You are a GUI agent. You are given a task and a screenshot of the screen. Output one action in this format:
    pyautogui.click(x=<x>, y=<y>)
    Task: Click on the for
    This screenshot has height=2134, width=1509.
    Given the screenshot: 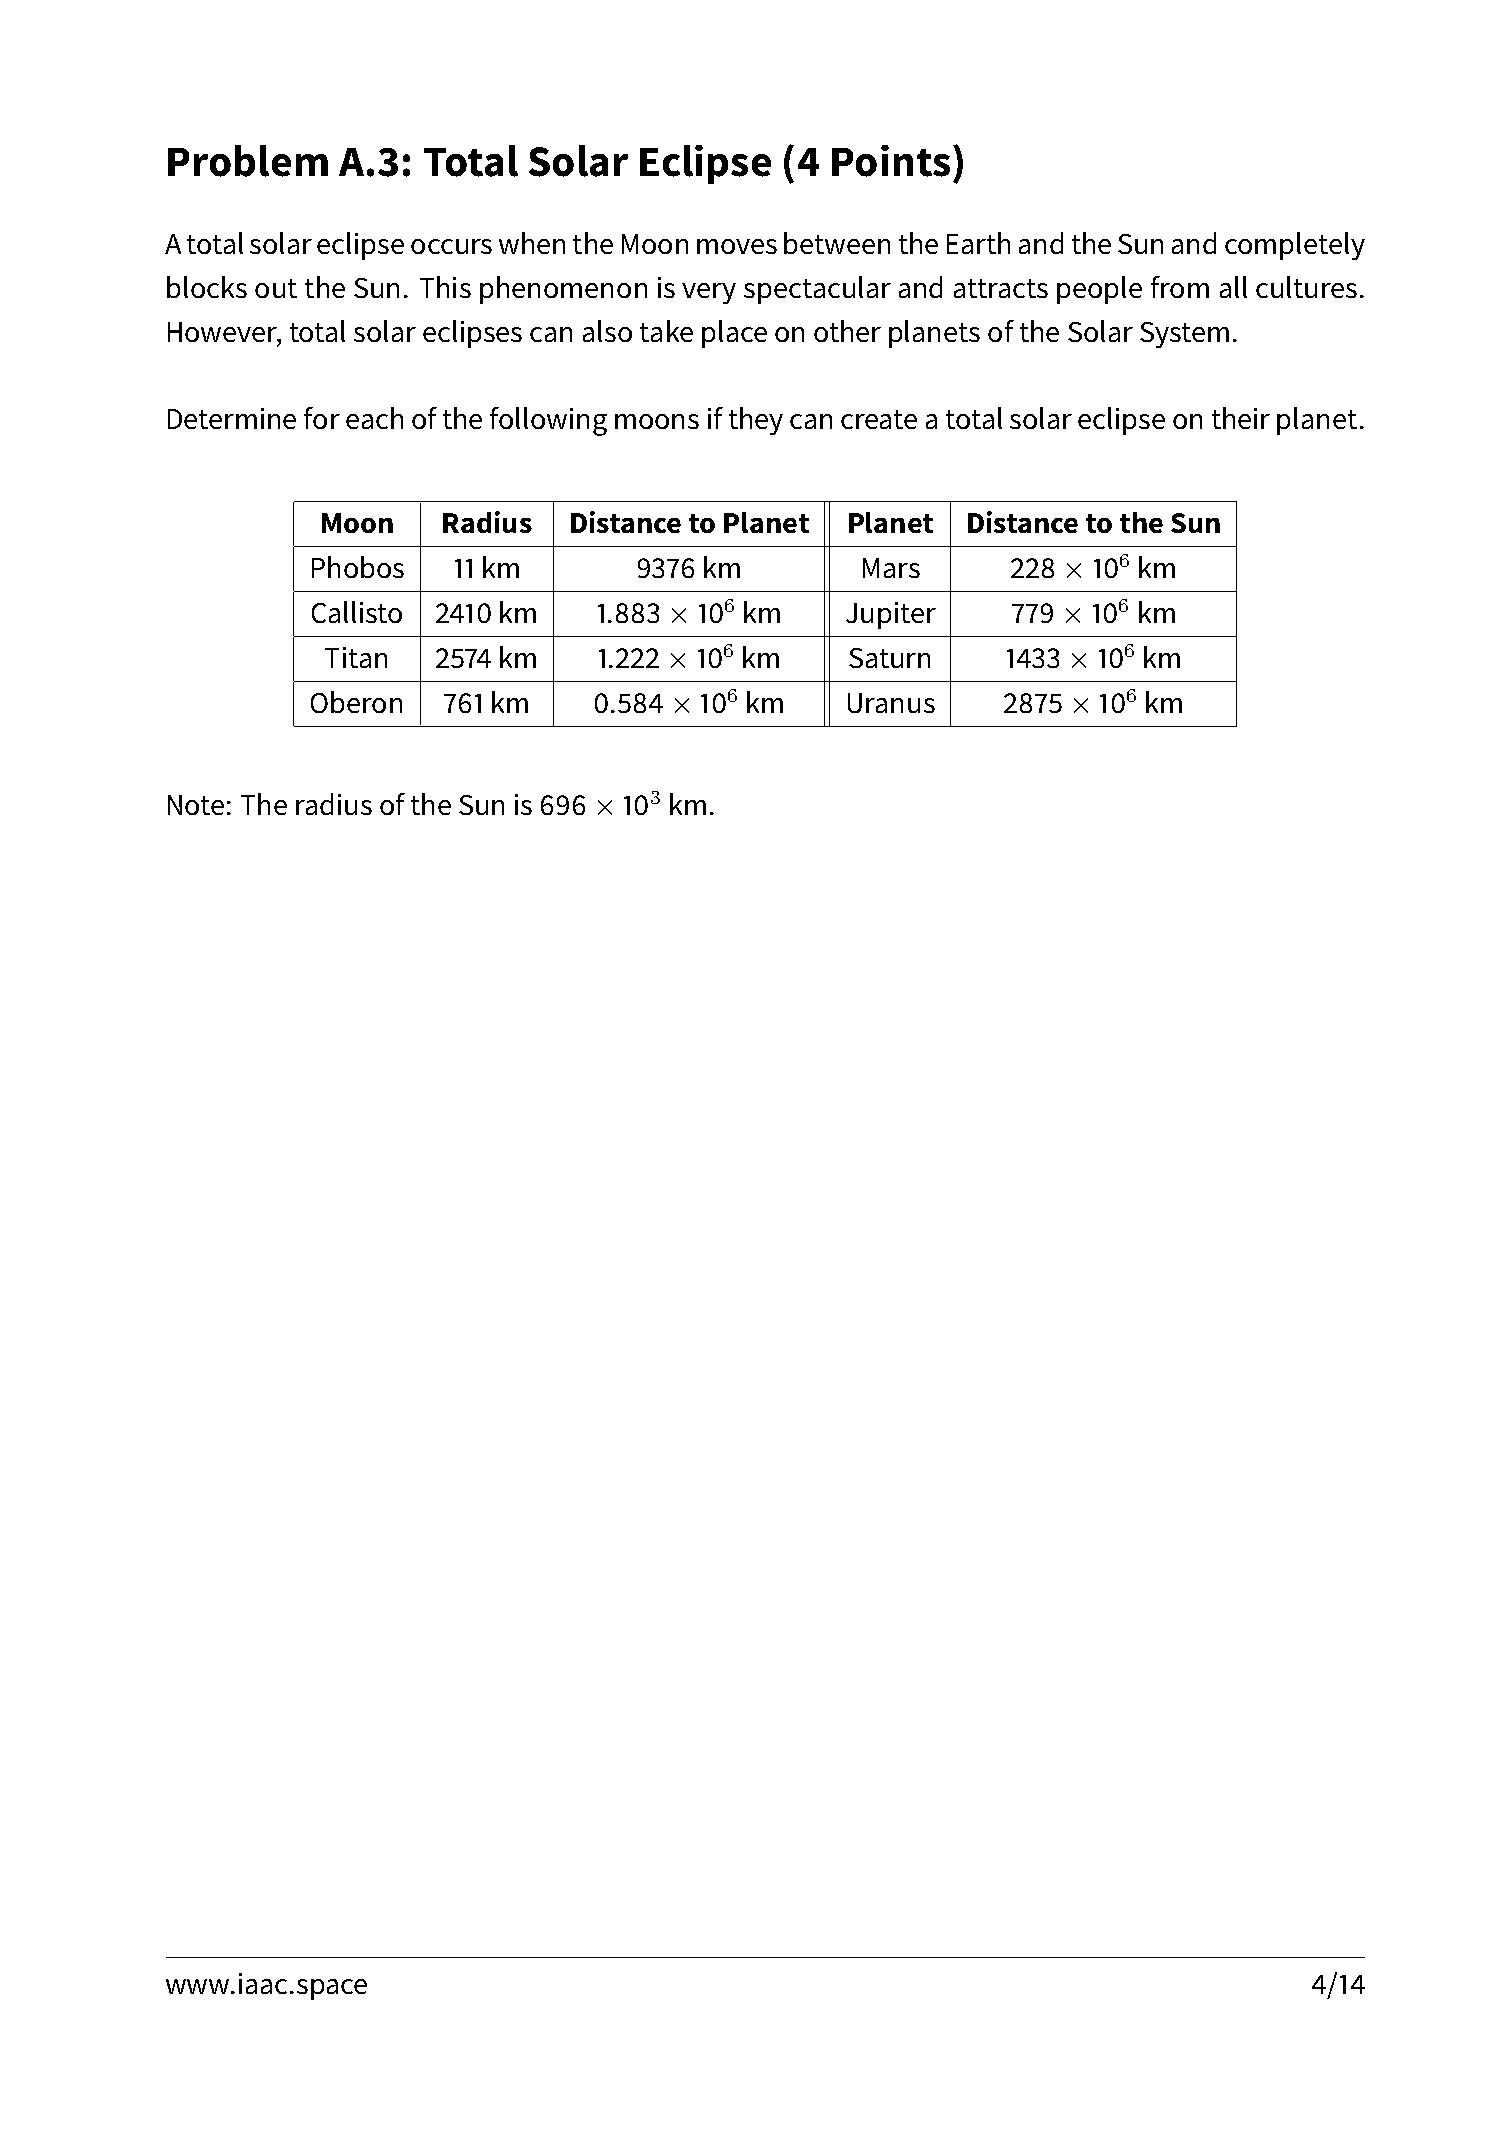 What is the action you would take?
    pyautogui.click(x=322, y=418)
